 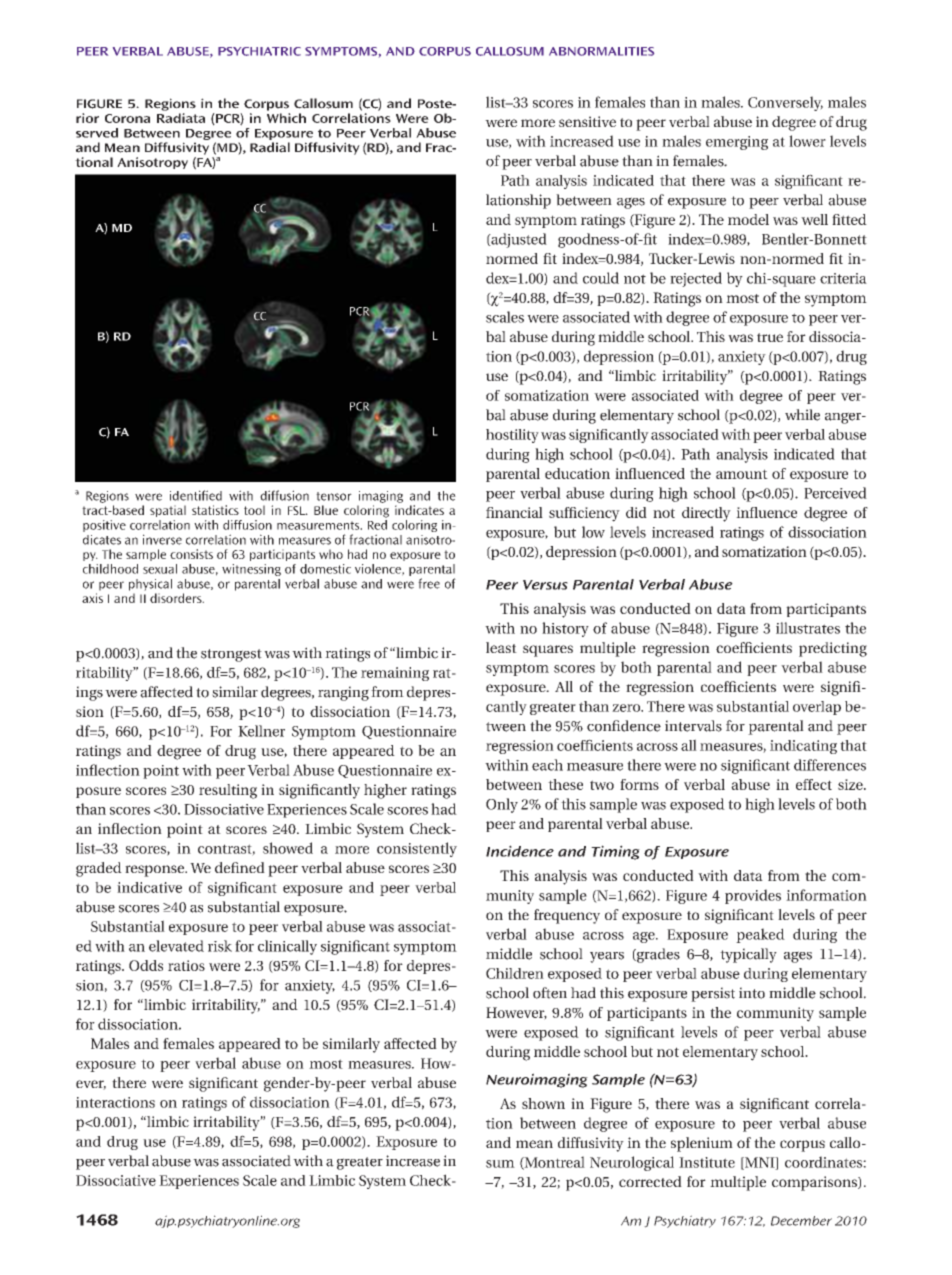 What do you see at coordinates (186, 965) in the screenshot?
I see `ratios` at bounding box center [186, 965].
